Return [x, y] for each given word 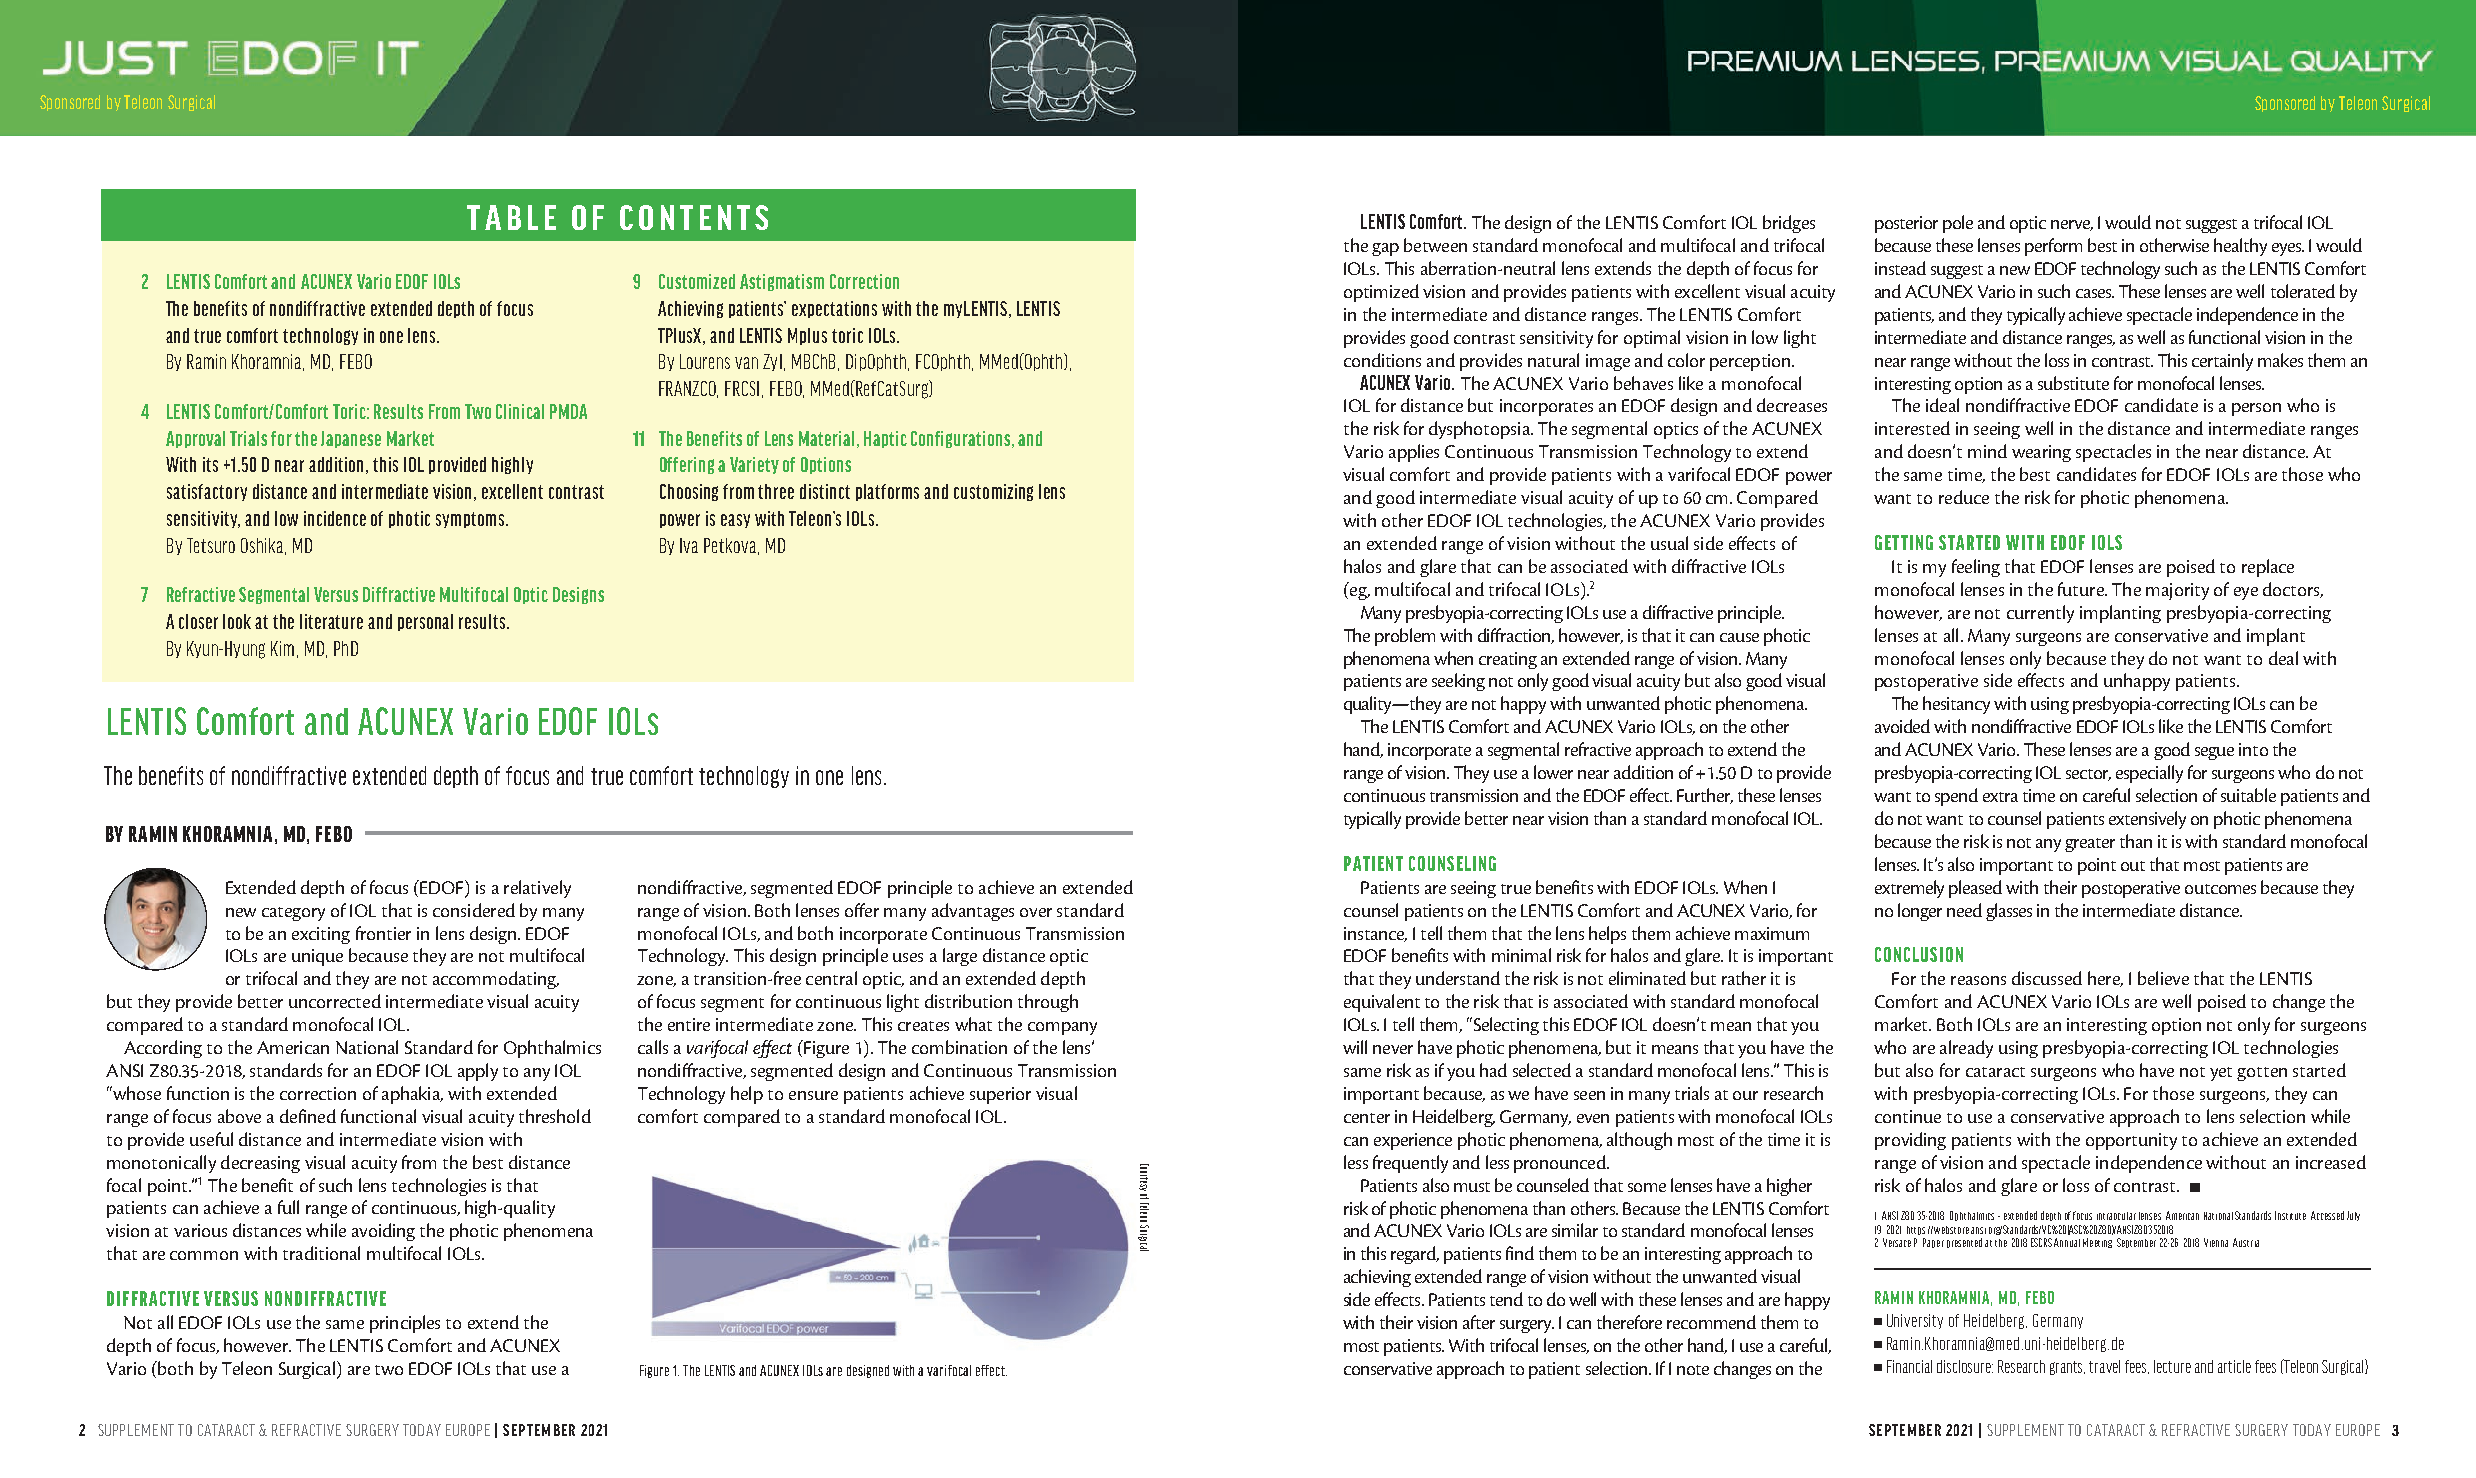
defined [308, 1116]
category [293, 914]
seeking [1458, 682]
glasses [2009, 912]
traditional [321, 1253]
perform [2053, 247]
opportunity [2131, 1141]
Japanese [351, 439]
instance [1375, 934]
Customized [697, 281]
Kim [282, 648]
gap [1385, 249]
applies [1414, 453]
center [1367, 1118]
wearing [2041, 453]
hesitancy [1956, 705]
